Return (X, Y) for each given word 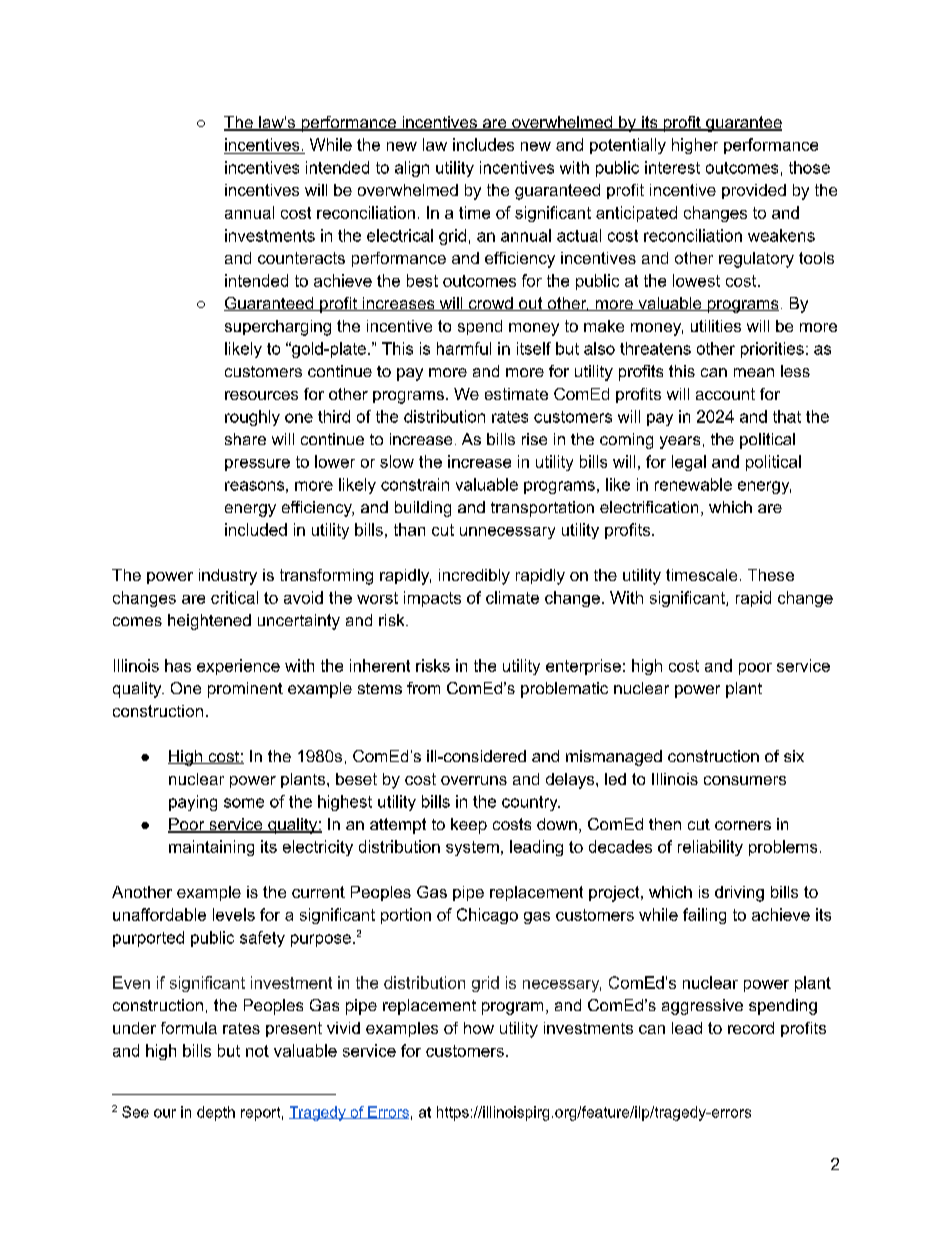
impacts (432, 599)
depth (216, 1113)
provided (754, 191)
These (771, 575)
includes (483, 144)
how (479, 1028)
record (751, 1028)
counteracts (301, 258)
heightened (209, 622)
